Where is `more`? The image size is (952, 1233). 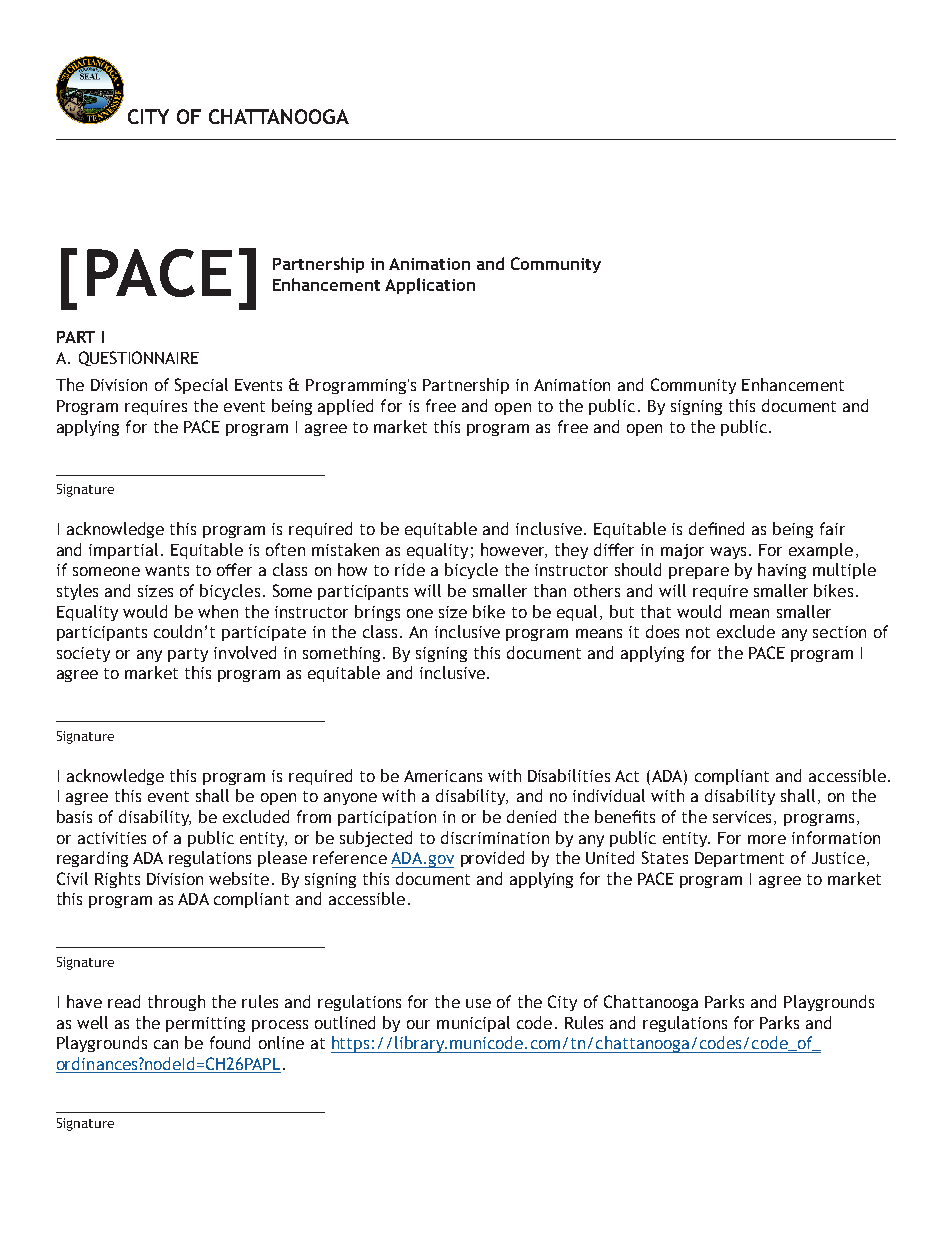
more is located at coordinates (767, 839).
